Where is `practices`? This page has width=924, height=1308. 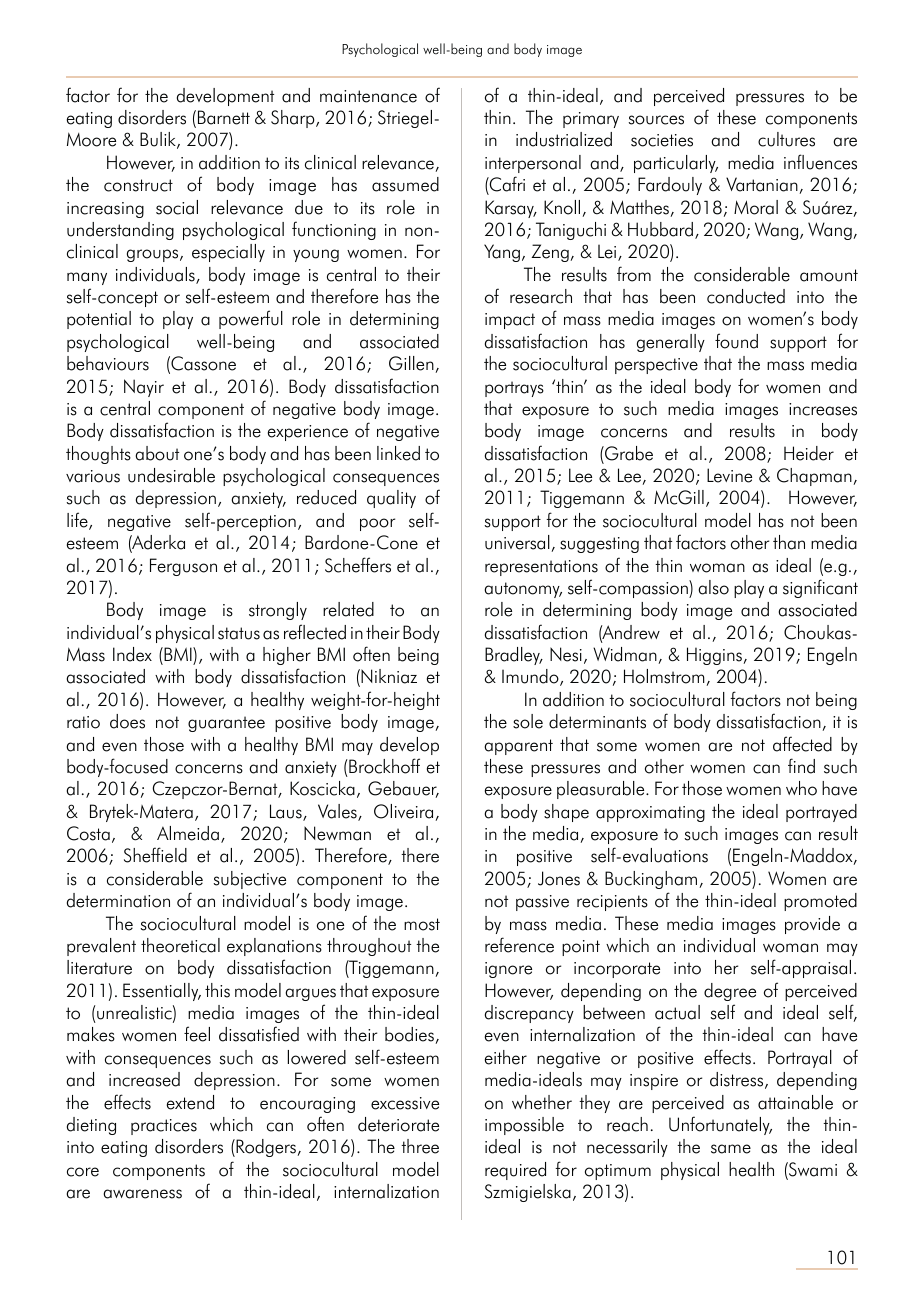
practices is located at coordinates (164, 1127).
